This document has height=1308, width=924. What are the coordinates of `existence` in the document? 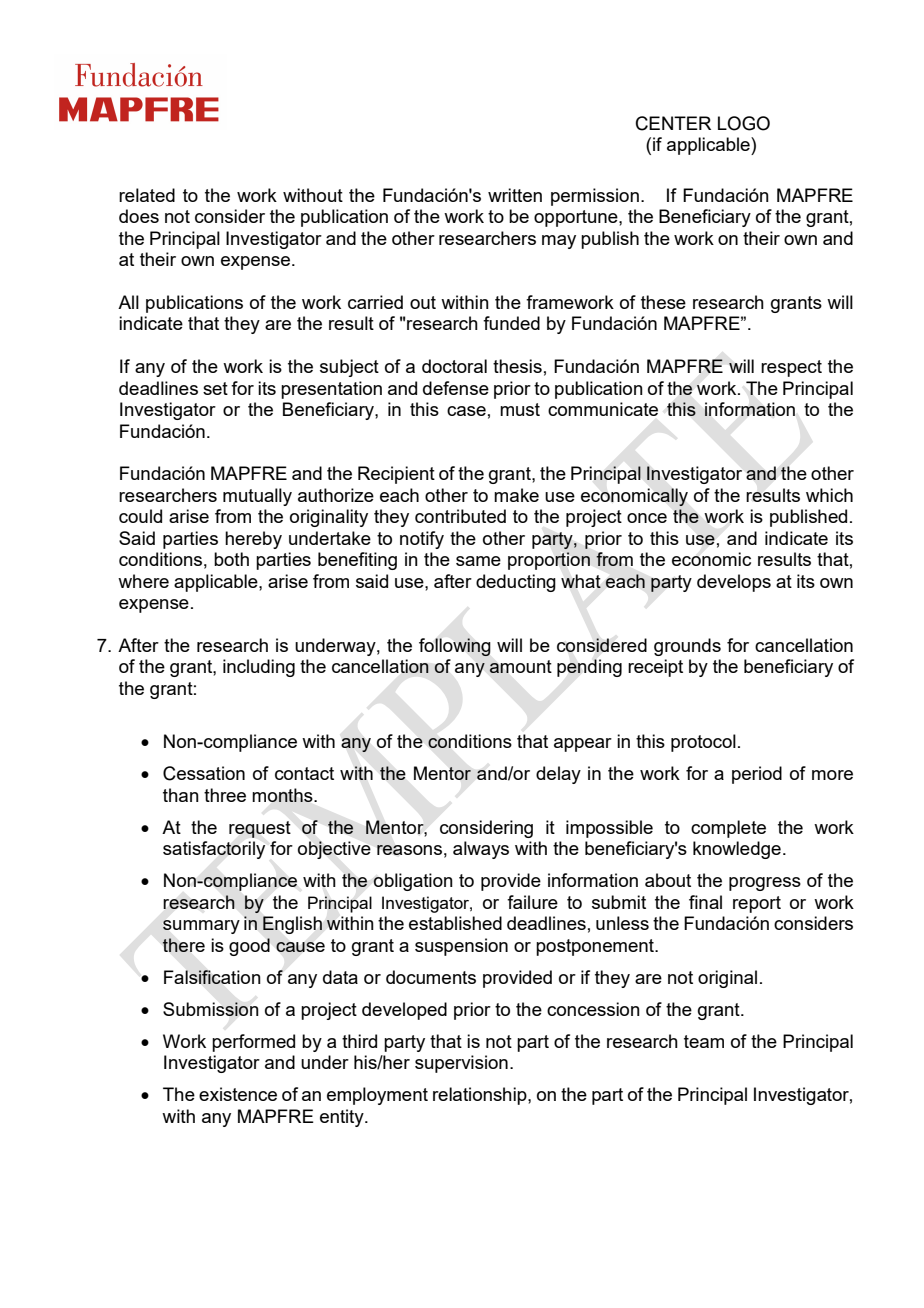 It's located at (238, 1094).
